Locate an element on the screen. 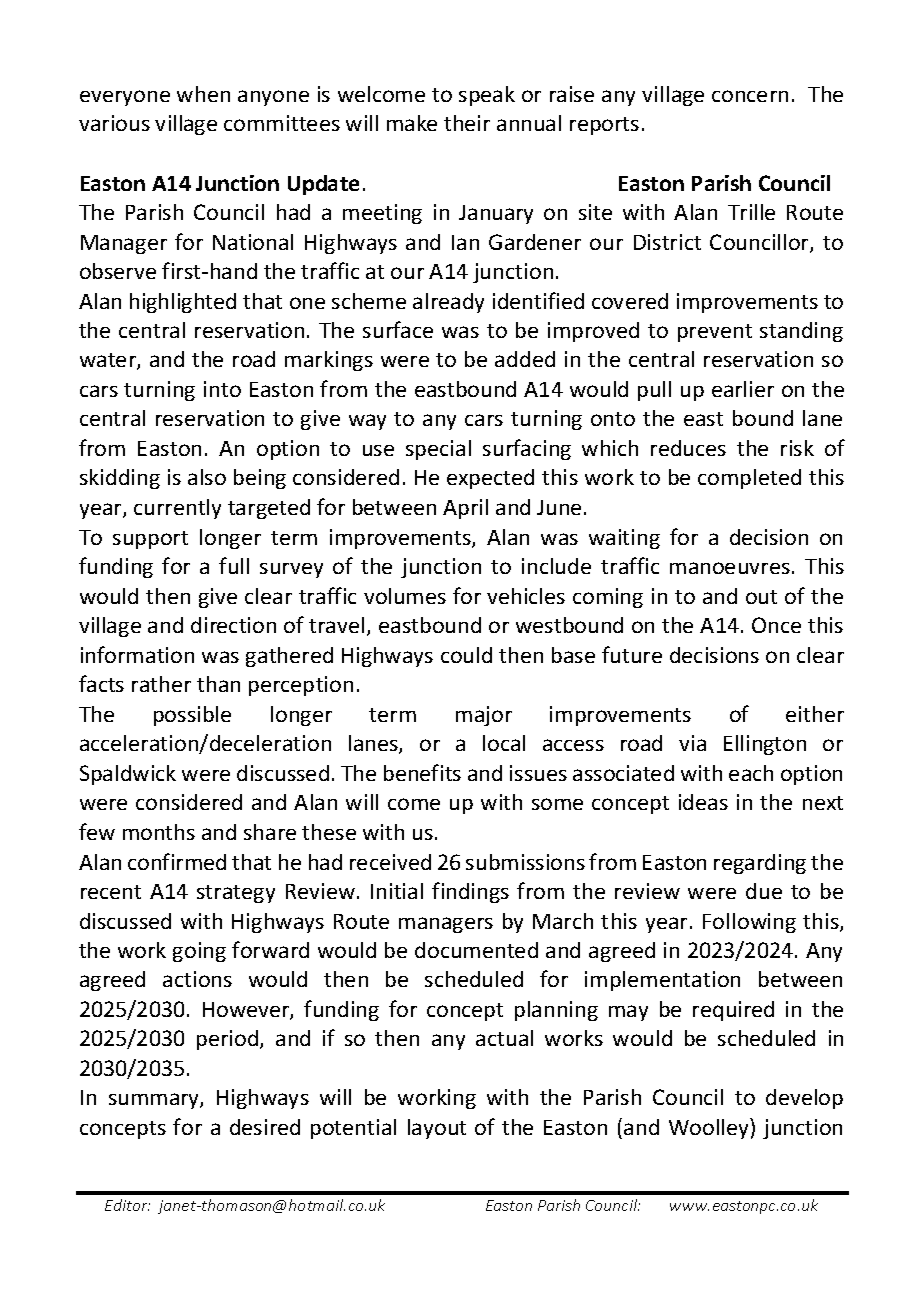 The height and width of the screenshot is (1308, 924). findings is located at coordinates (470, 892).
